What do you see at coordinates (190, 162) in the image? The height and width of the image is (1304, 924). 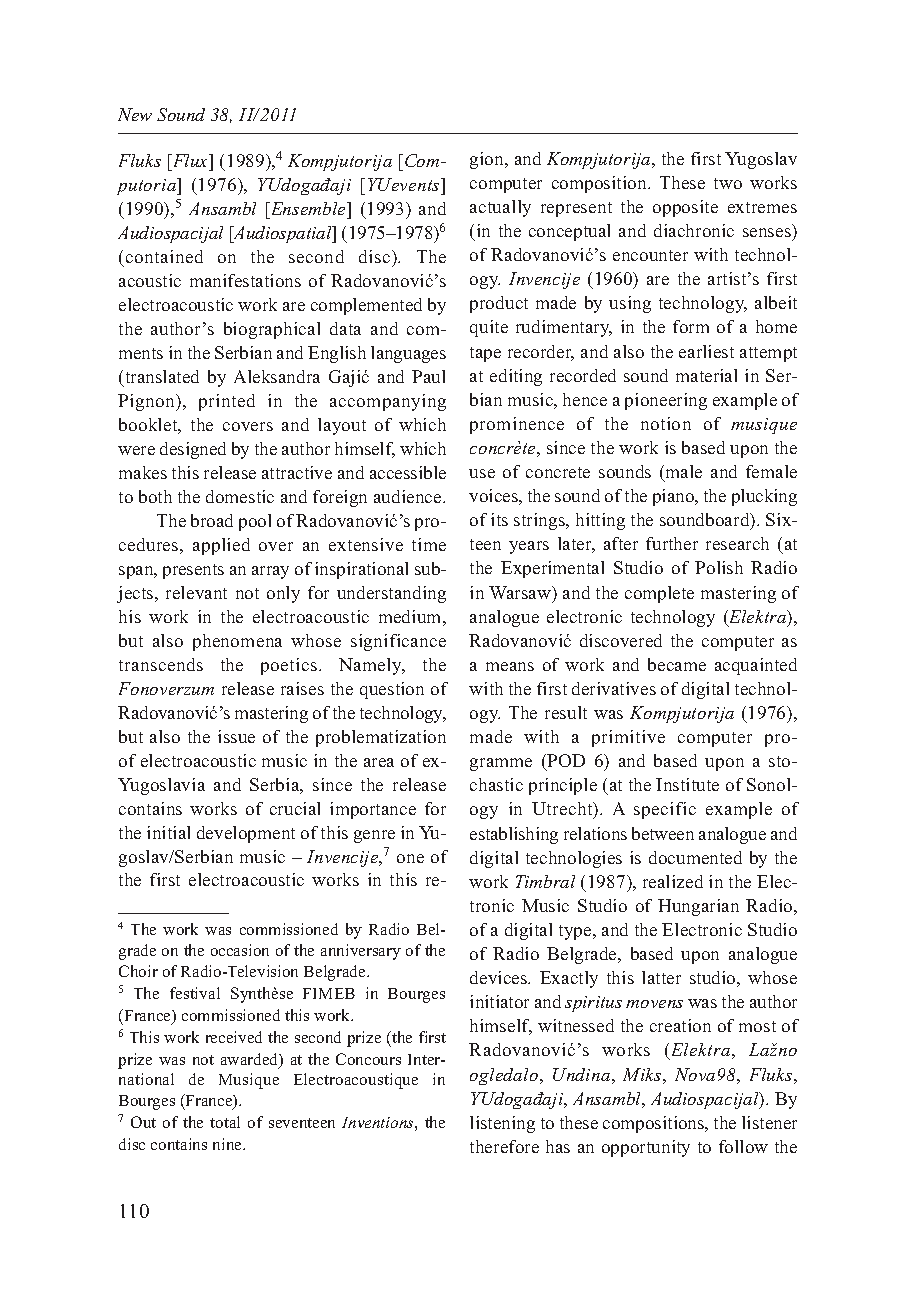 I see `Flux` at bounding box center [190, 162].
